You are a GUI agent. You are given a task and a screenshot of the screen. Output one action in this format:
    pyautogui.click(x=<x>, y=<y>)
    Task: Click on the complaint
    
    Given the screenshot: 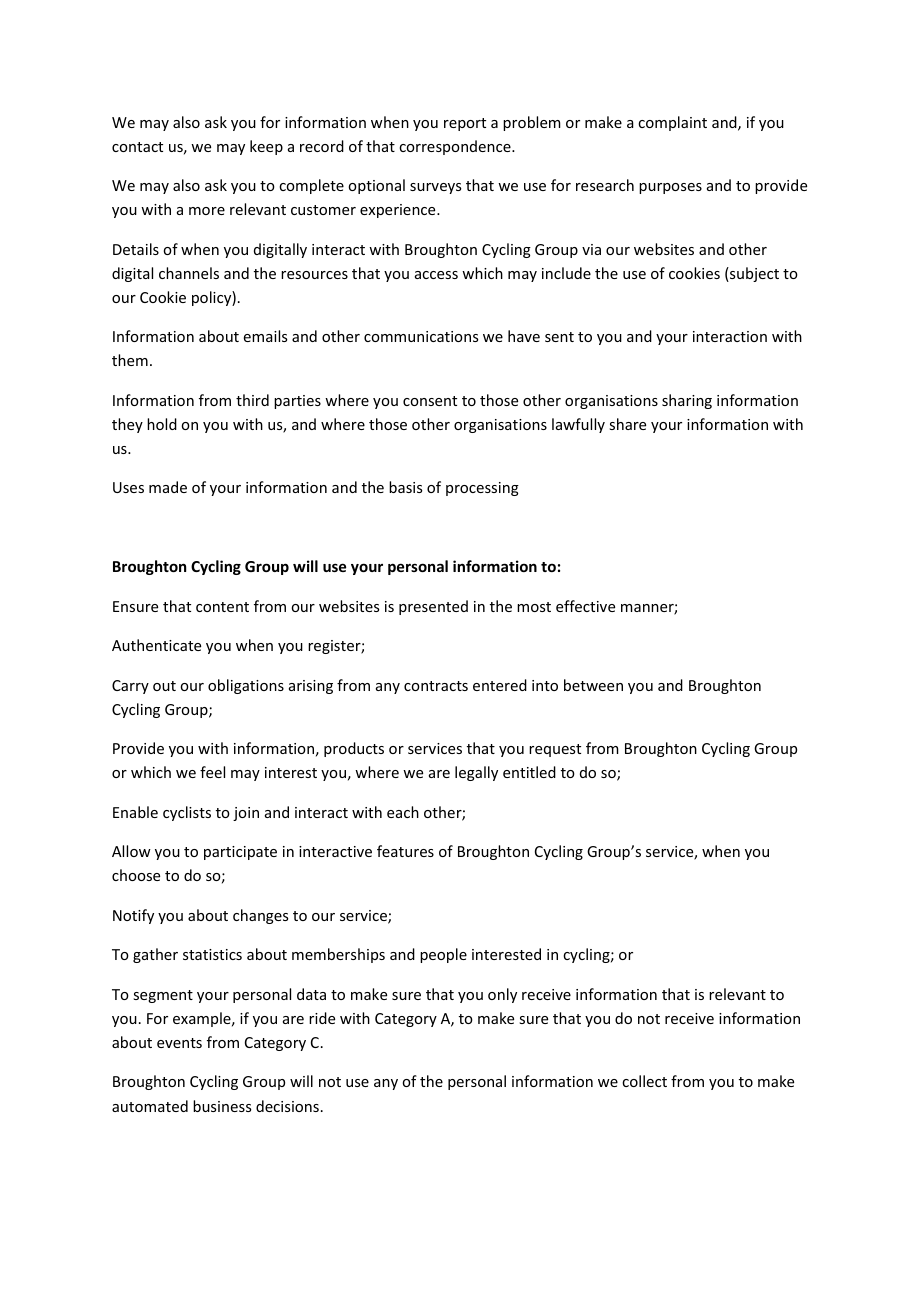 What is the action you would take?
    pyautogui.click(x=672, y=123)
